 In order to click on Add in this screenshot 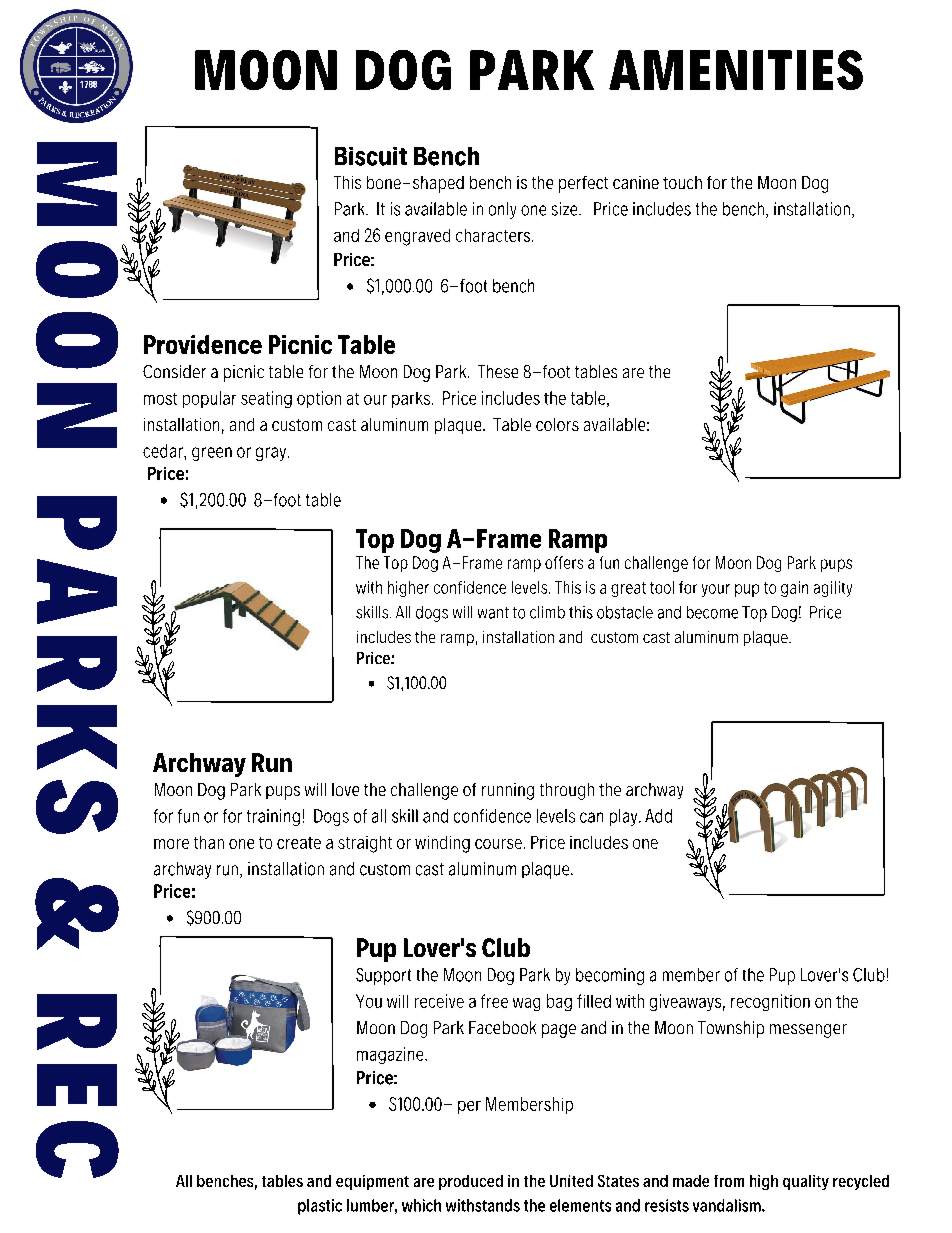, I will do `click(658, 816)`.
